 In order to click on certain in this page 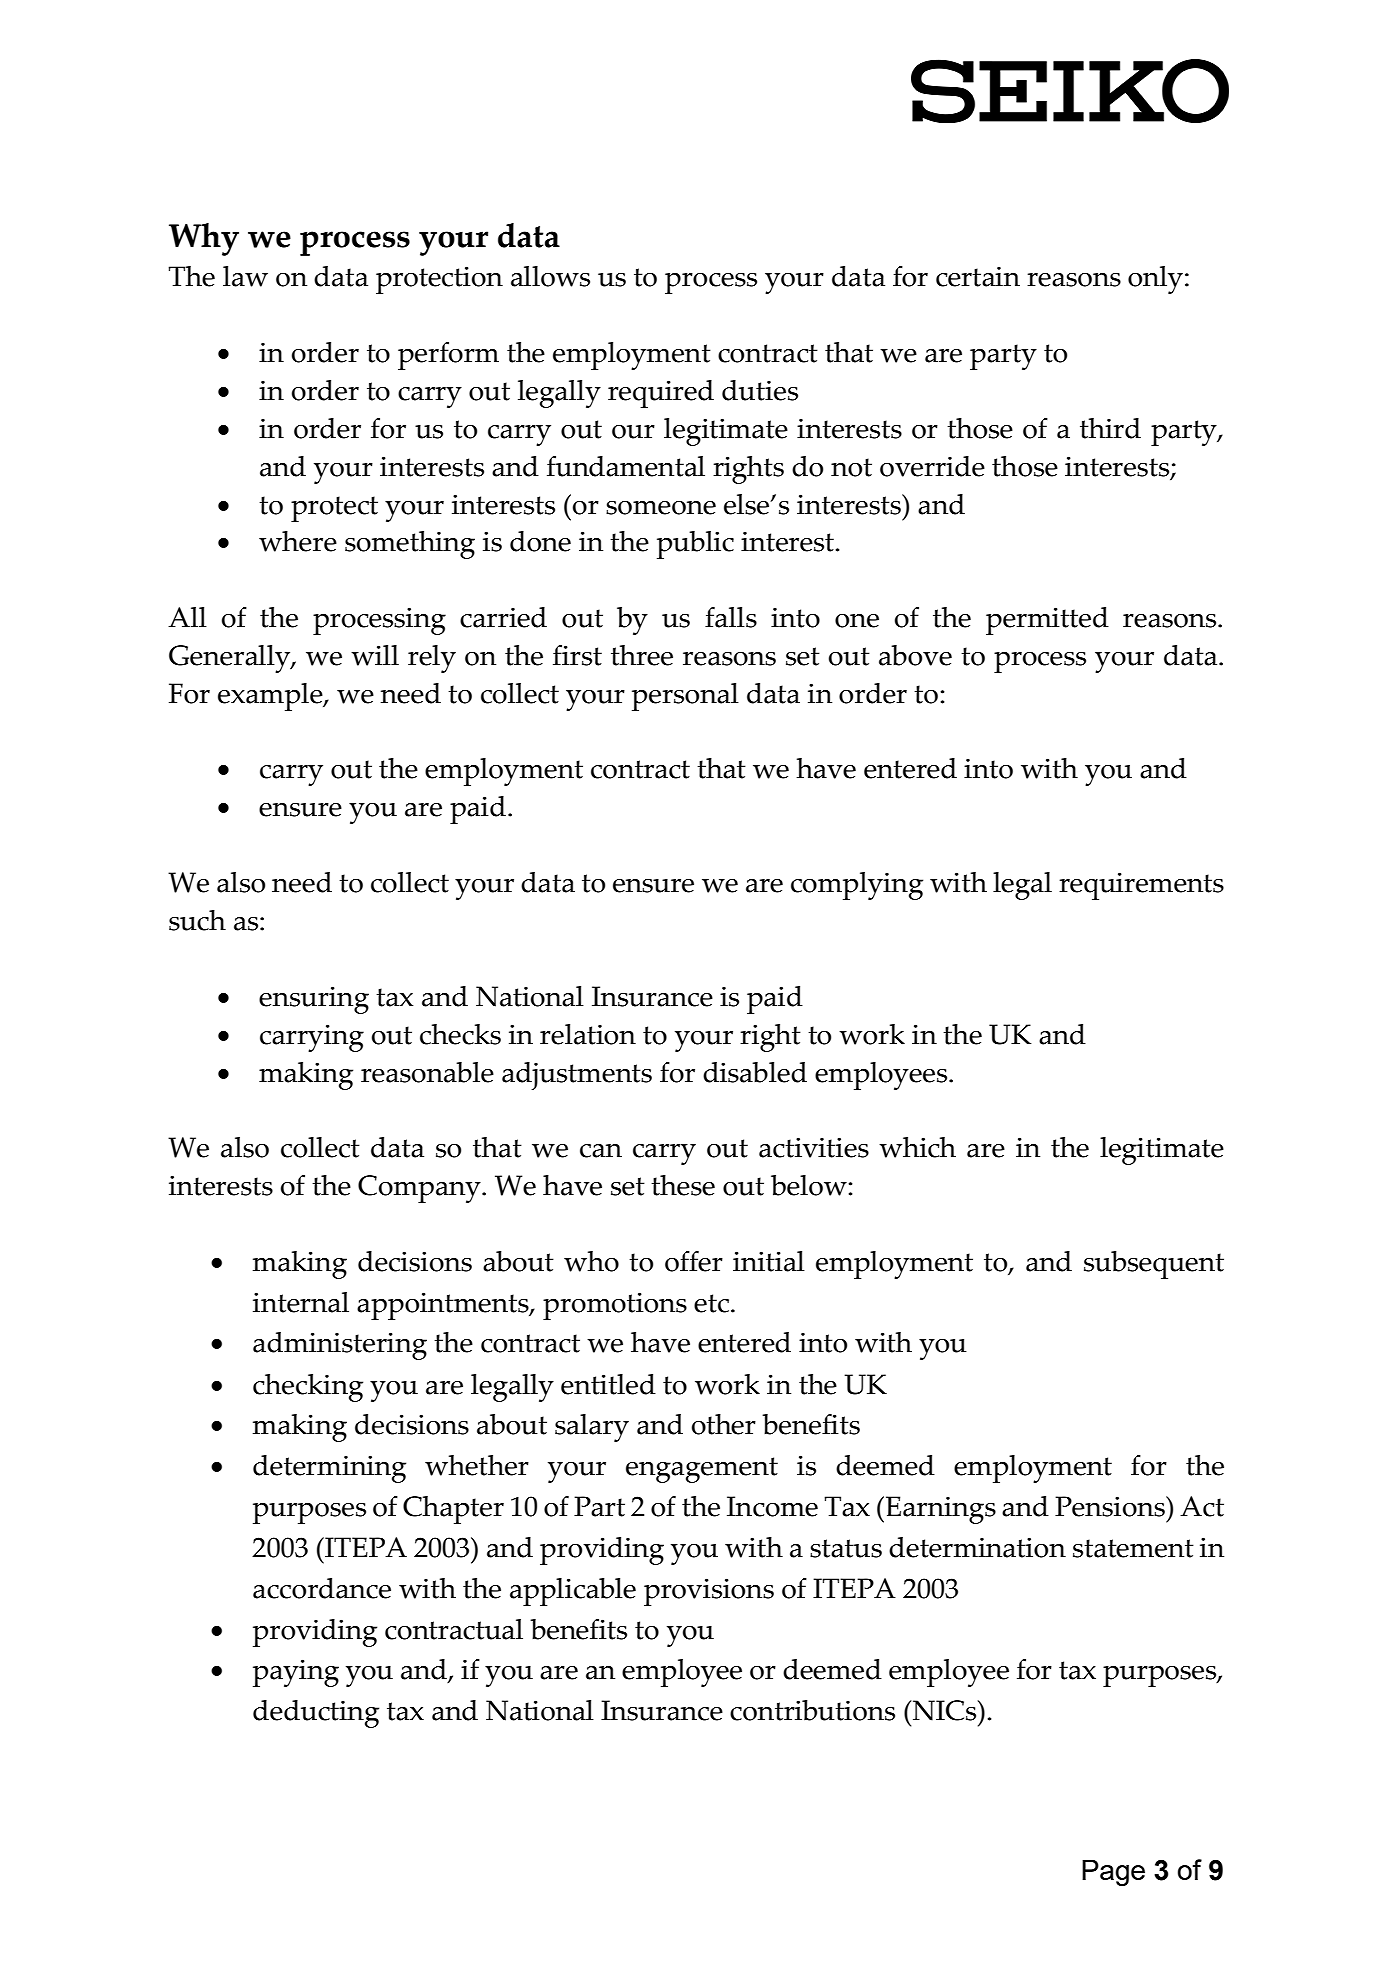, I will do `click(978, 276)`.
